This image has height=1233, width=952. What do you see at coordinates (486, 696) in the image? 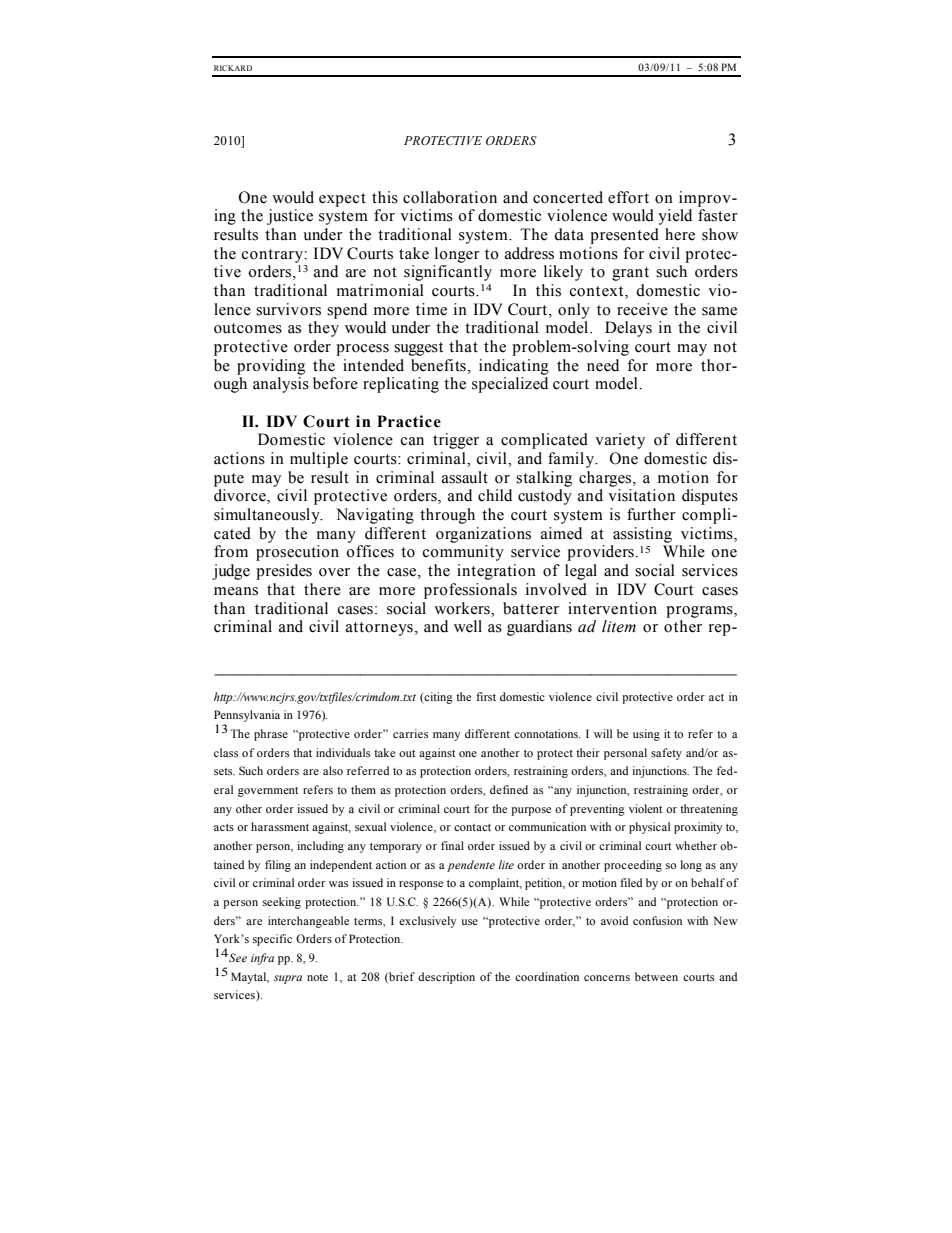
I see `first` at bounding box center [486, 696].
